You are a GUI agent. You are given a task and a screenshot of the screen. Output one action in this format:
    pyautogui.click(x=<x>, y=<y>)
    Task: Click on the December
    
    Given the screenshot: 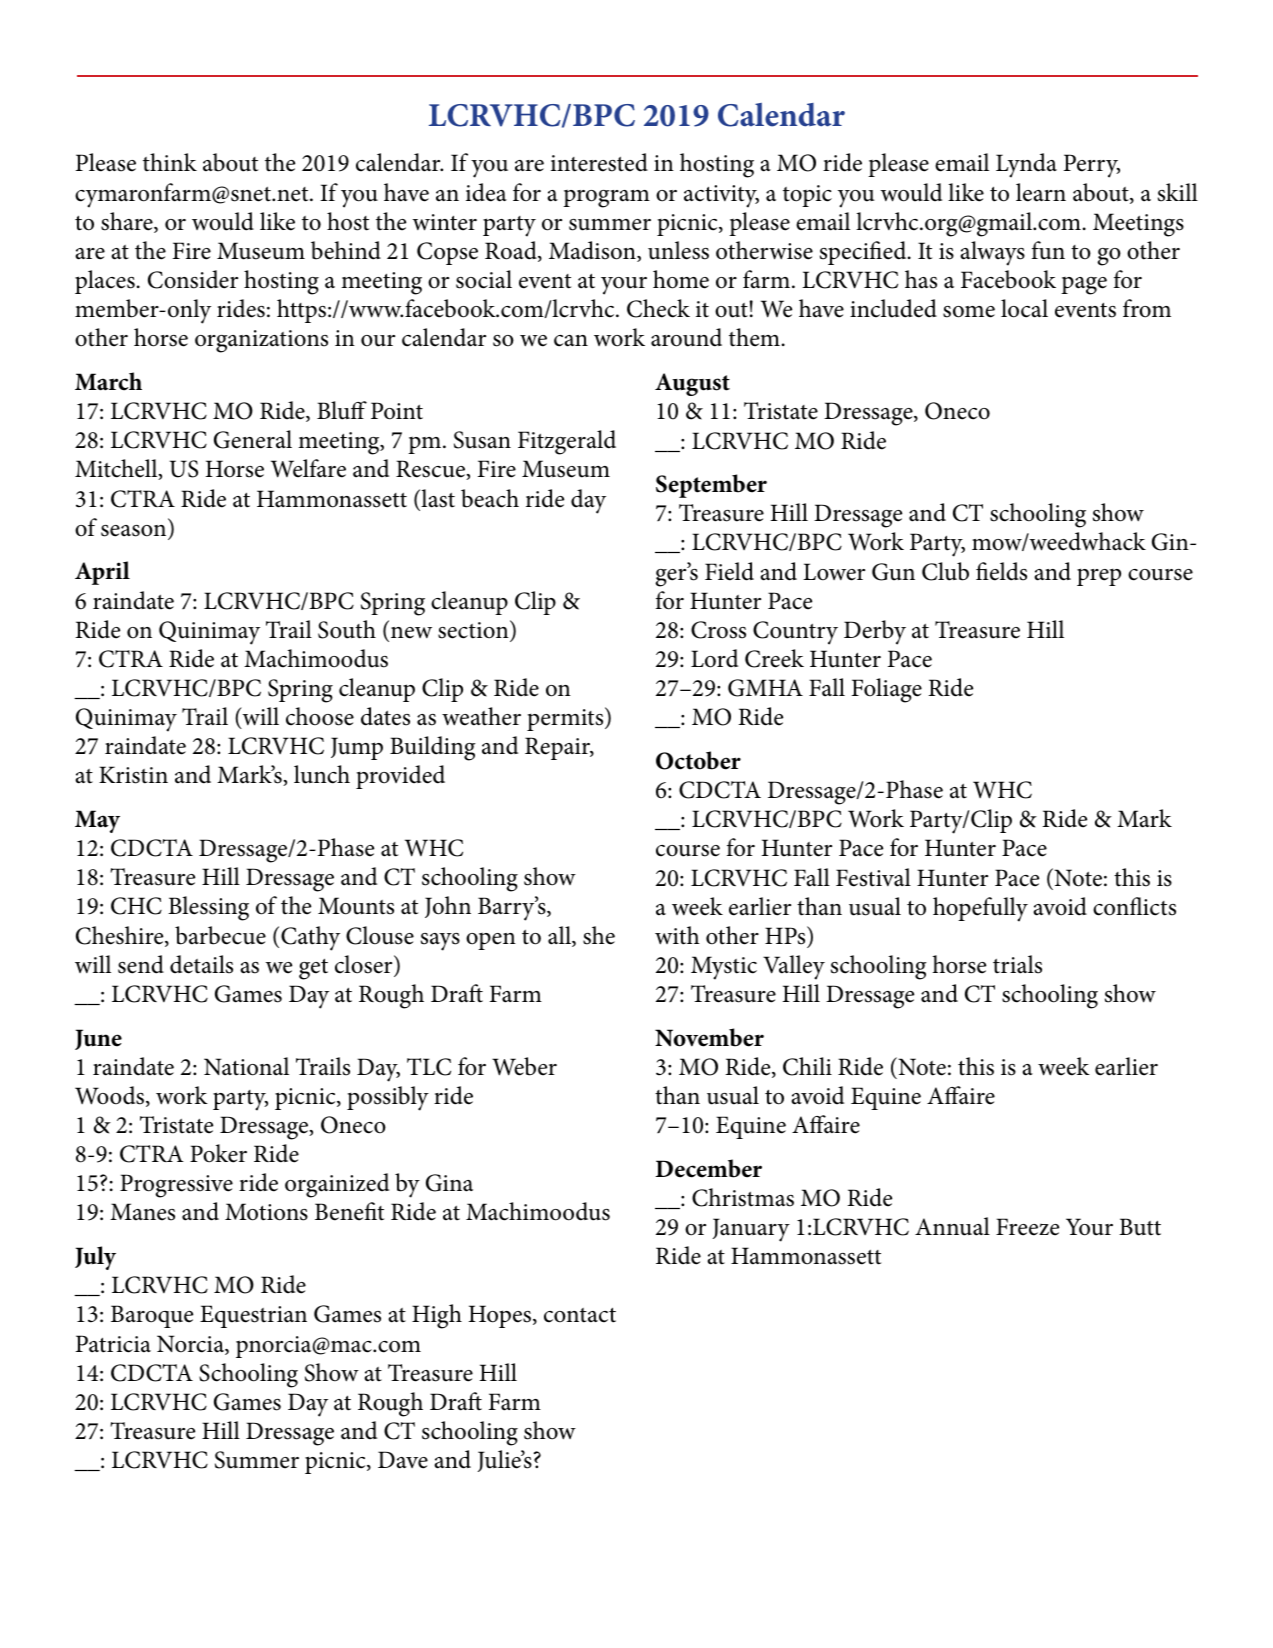 What is the action you would take?
    pyautogui.click(x=709, y=1168)
